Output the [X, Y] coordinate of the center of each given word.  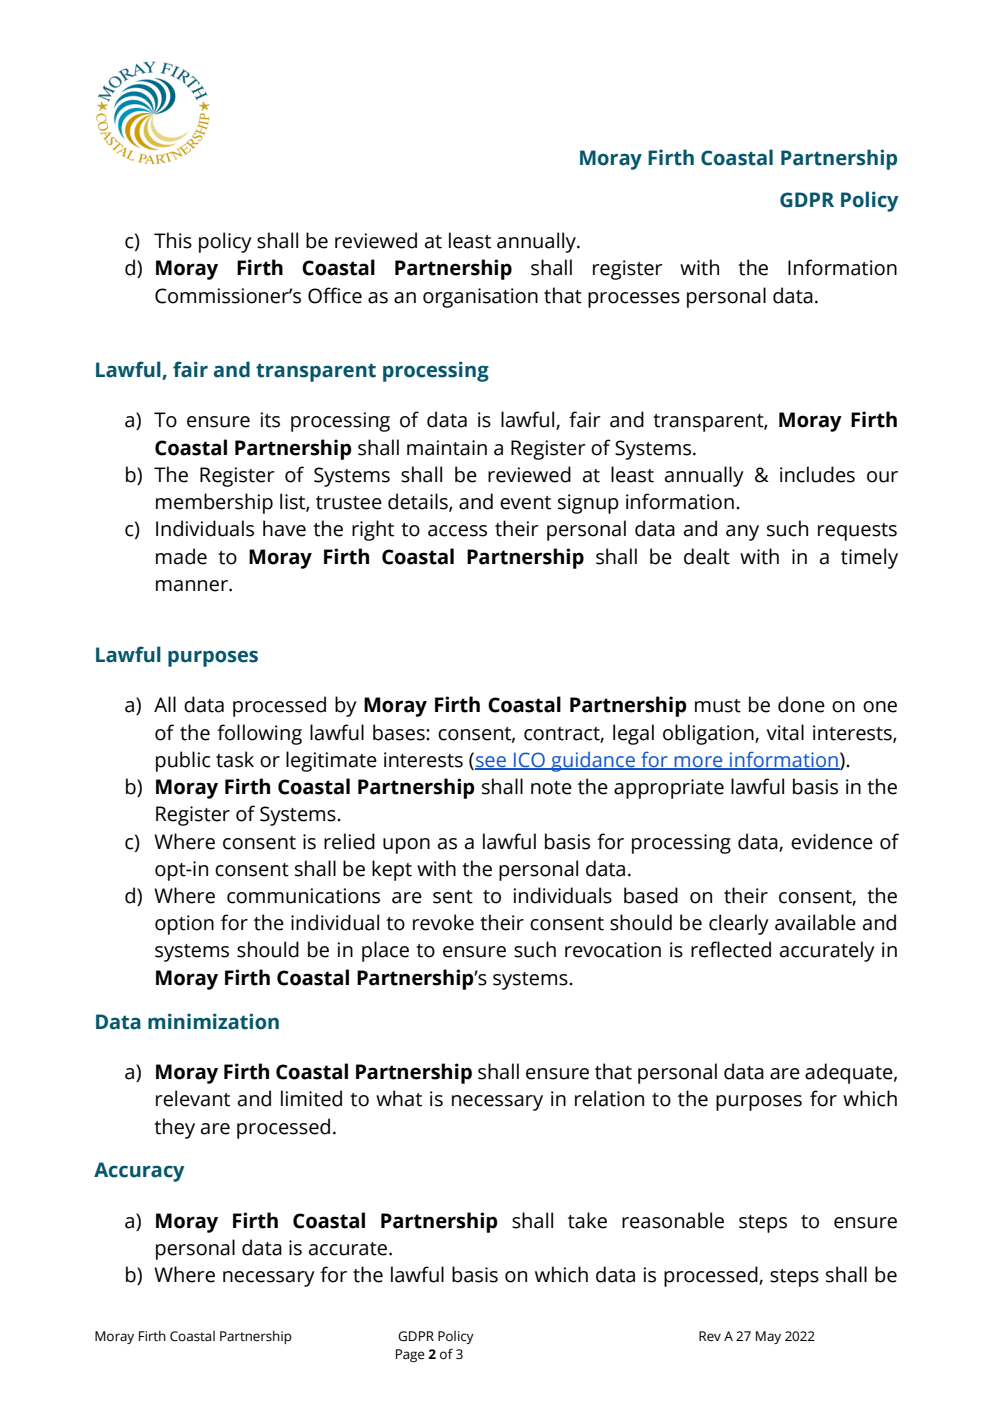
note [551, 788]
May [768, 1337]
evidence [832, 841]
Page [410, 1355]
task [235, 759]
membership [214, 503]
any [742, 533]
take [587, 1220]
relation [609, 1098]
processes [634, 300]
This [173, 240]
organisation [480, 298]
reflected [731, 949]
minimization [213, 1021]
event [525, 503]
